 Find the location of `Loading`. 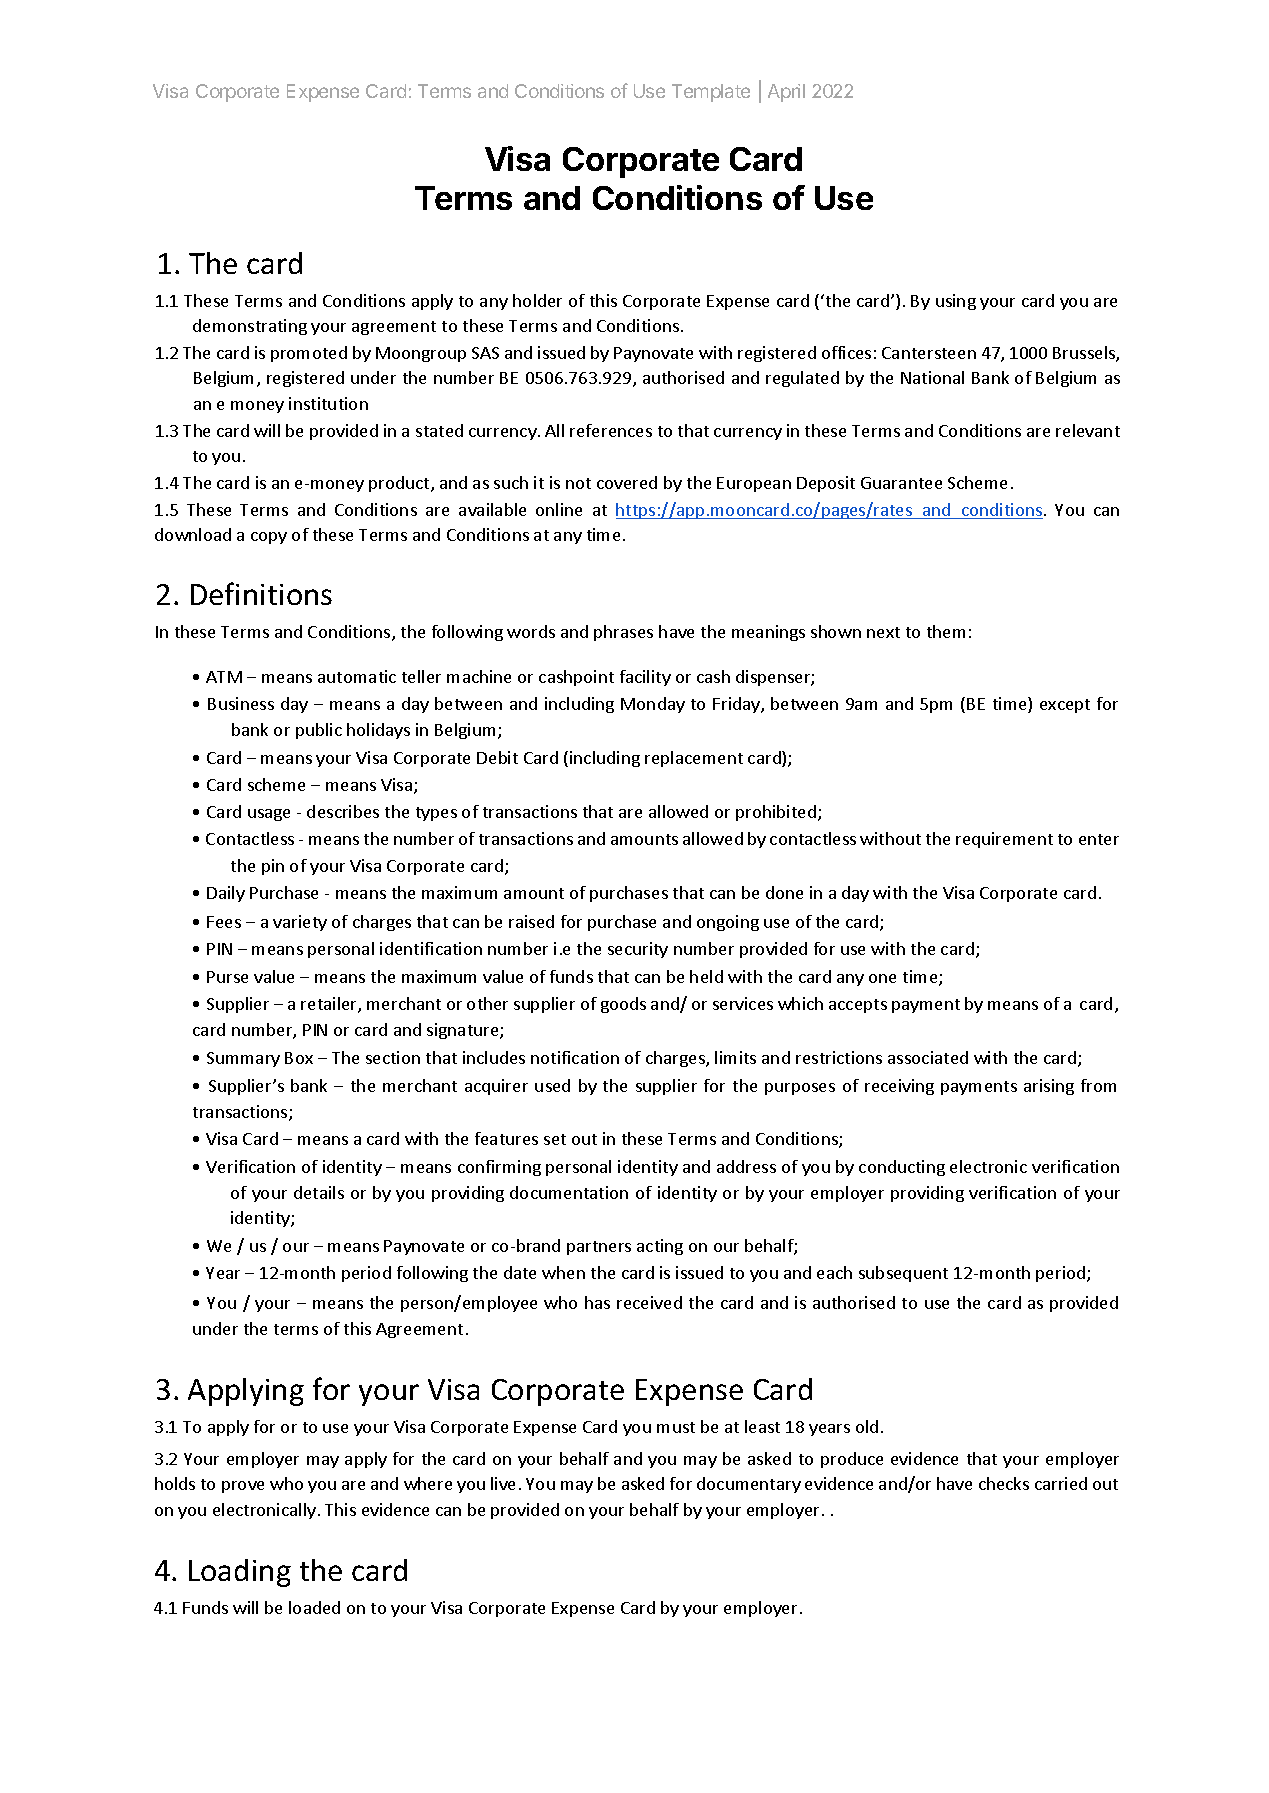

Loading is located at coordinates (240, 1573).
